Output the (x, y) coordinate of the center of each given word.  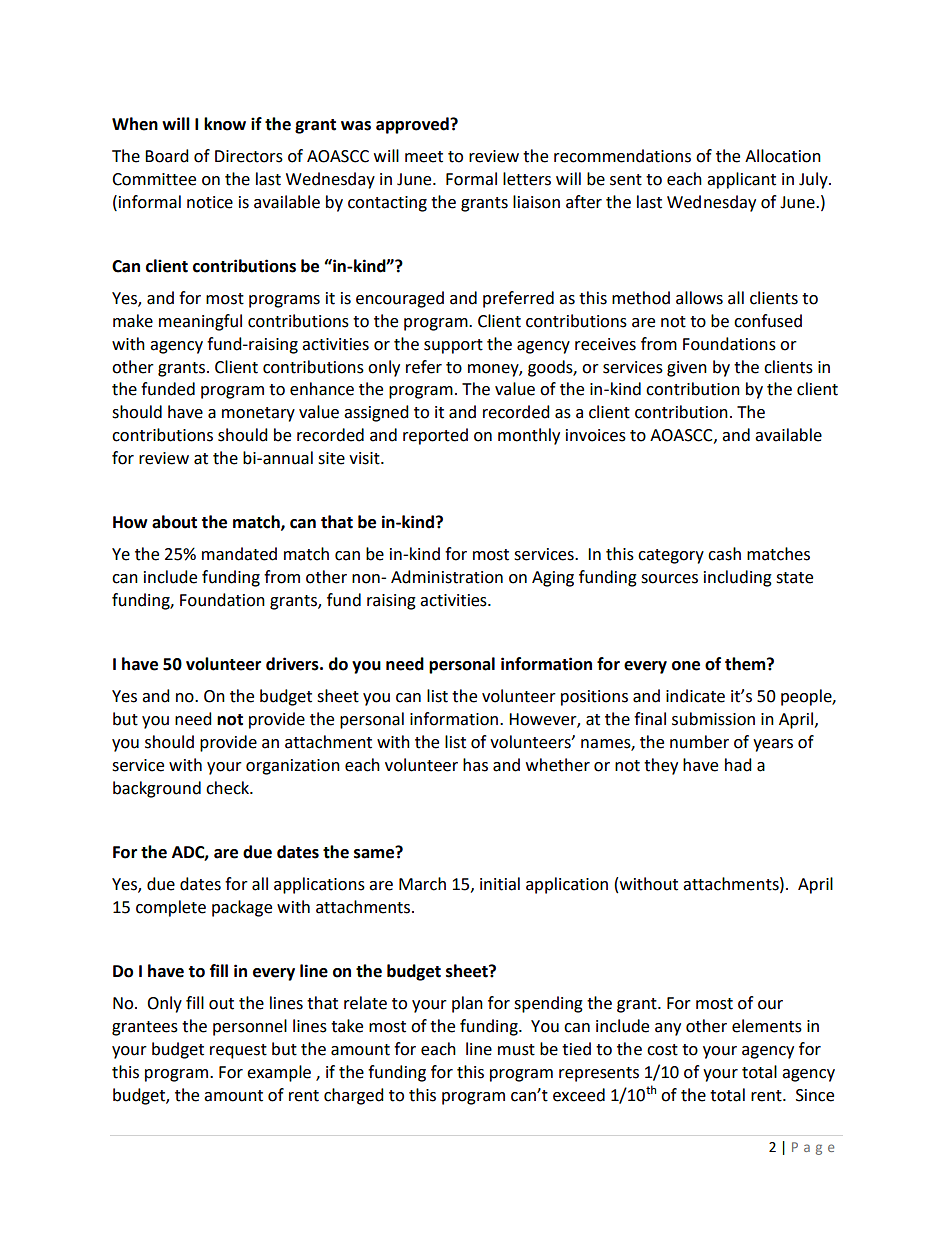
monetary (258, 414)
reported (435, 436)
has (475, 765)
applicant (741, 180)
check (229, 788)
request (238, 1051)
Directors (249, 156)
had (738, 765)
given (687, 369)
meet (424, 157)
